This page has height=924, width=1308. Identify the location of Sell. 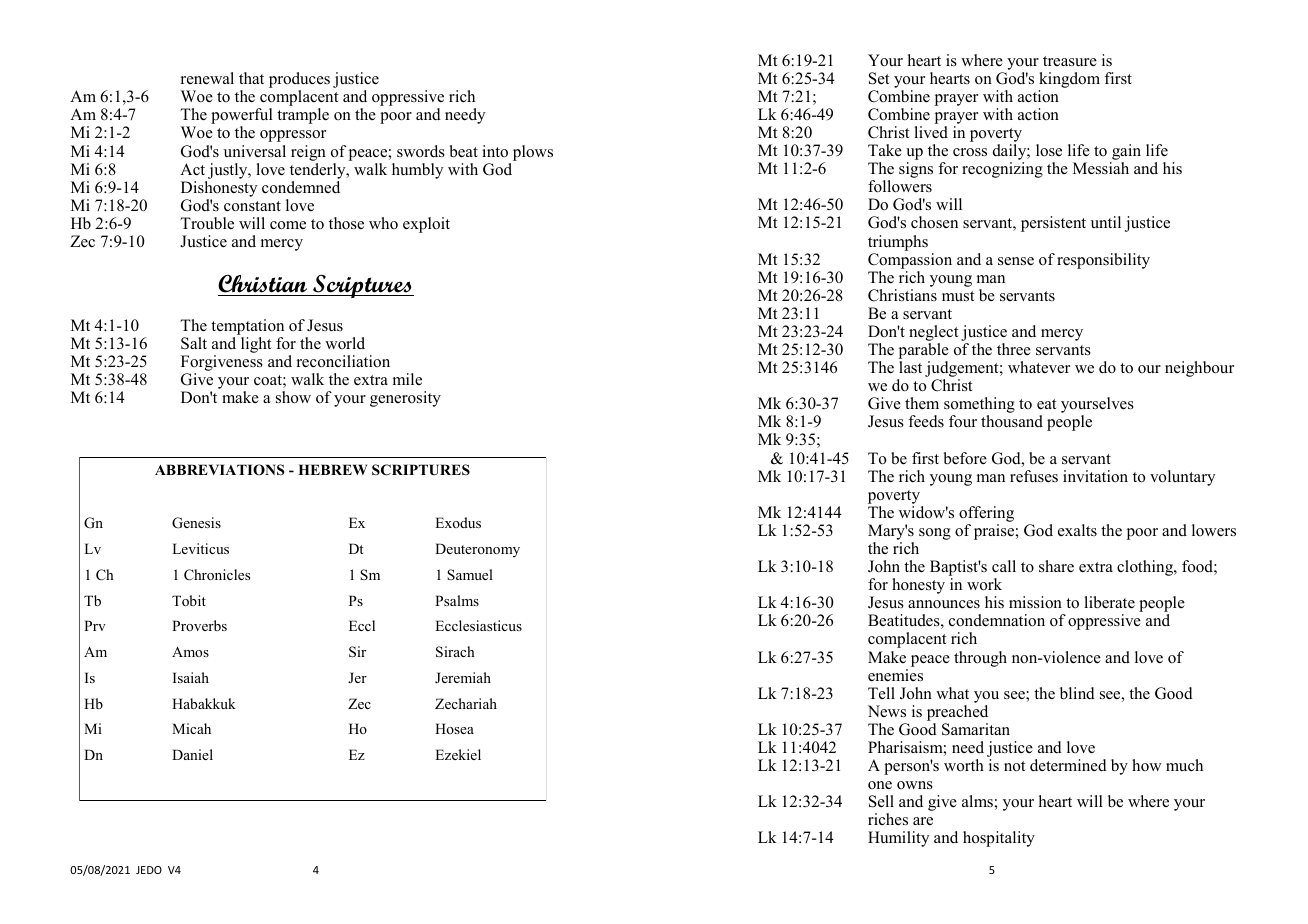
(881, 801).
